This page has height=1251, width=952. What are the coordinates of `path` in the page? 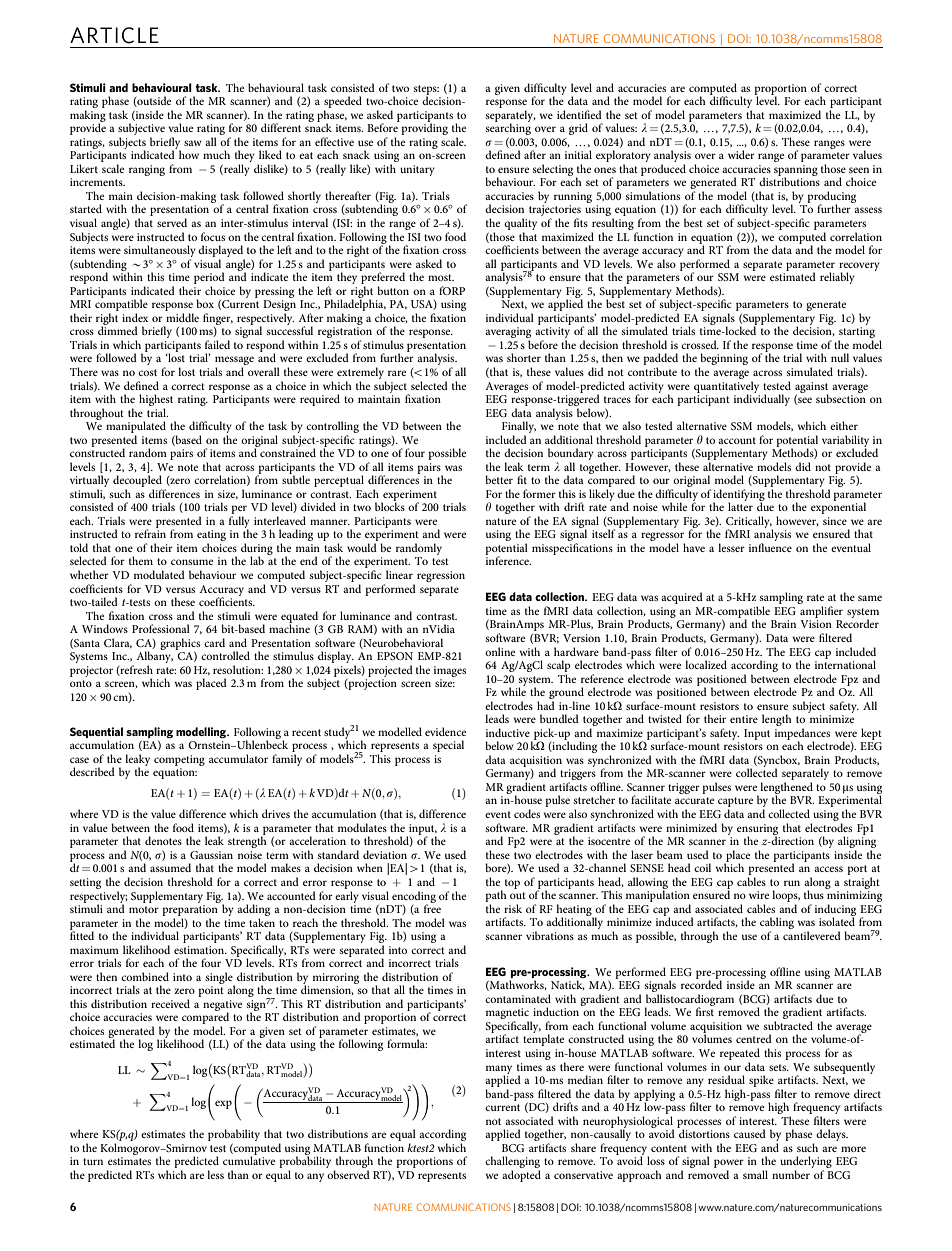 It's located at (496, 897).
